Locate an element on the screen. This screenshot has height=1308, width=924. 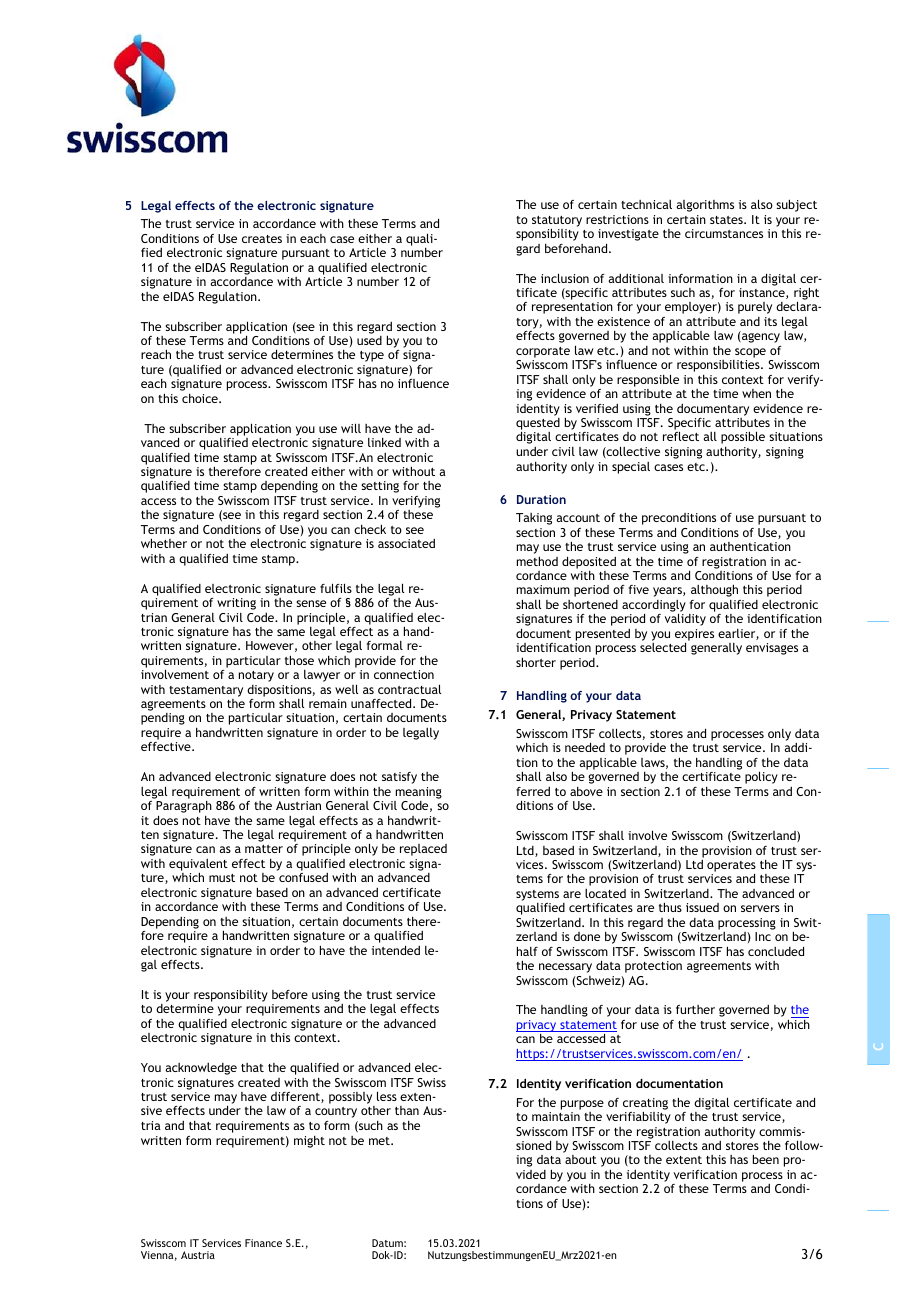
Finance is located at coordinates (263, 1243).
